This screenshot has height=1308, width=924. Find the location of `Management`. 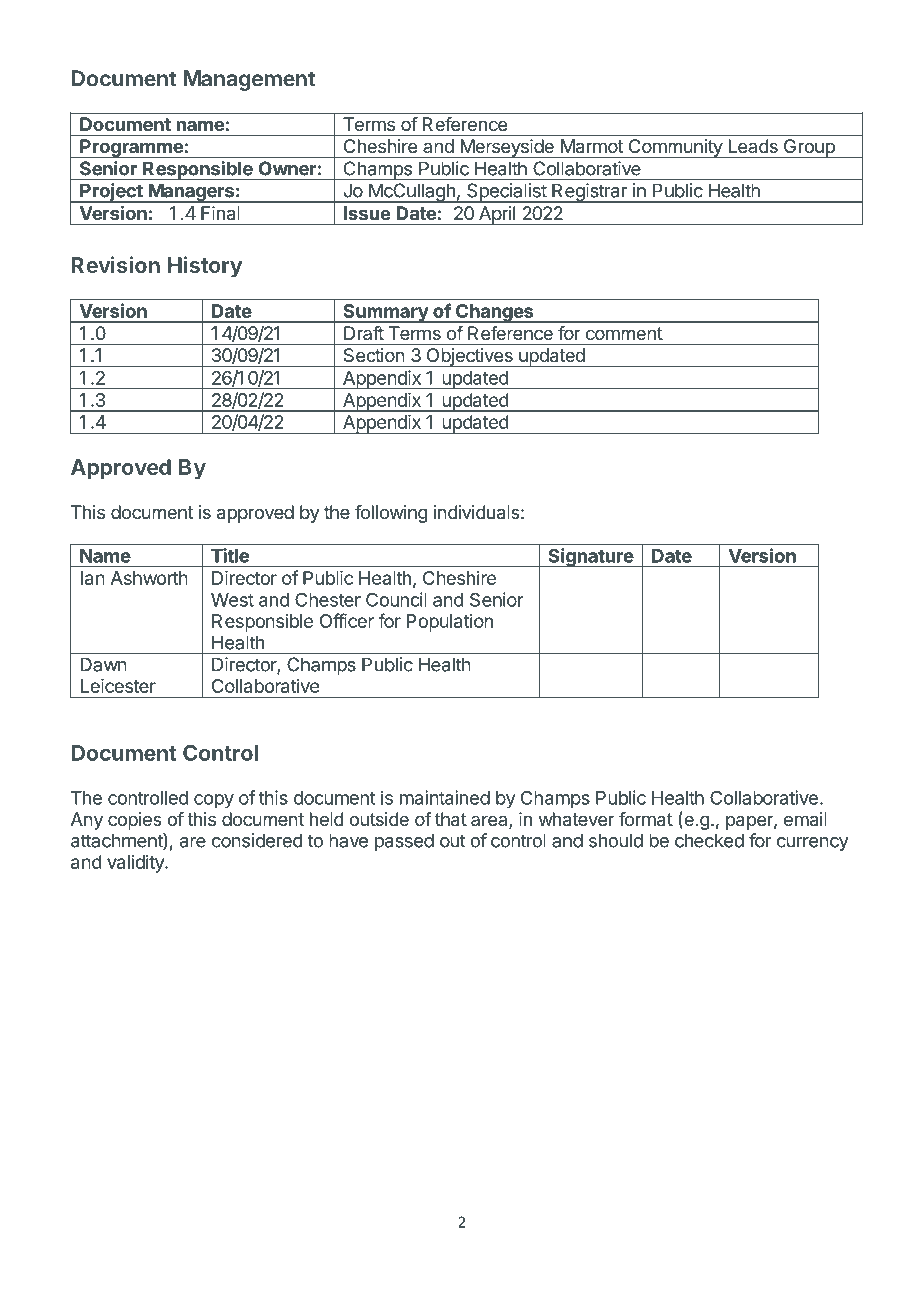

Management is located at coordinates (249, 80).
